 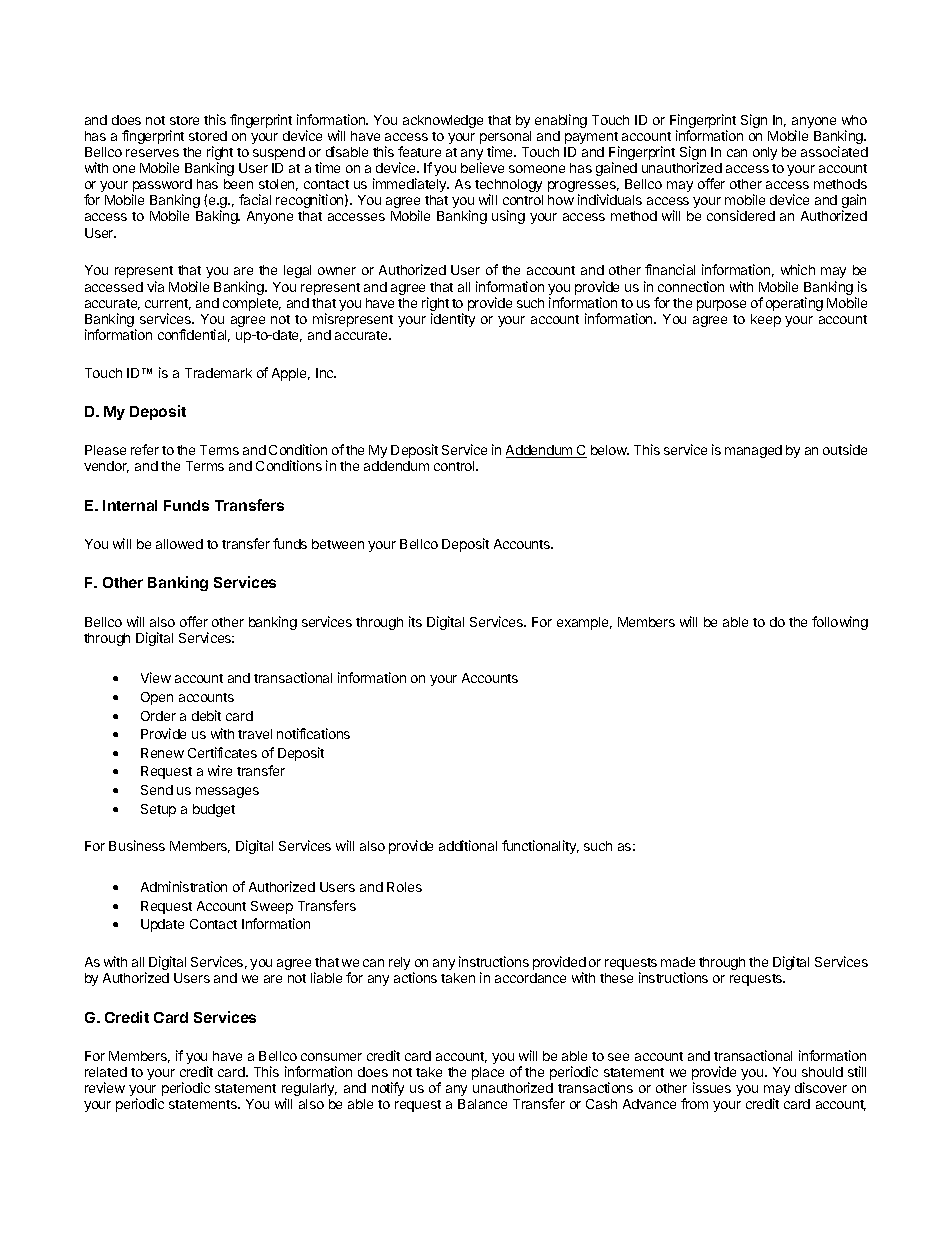 What do you see at coordinates (488, 1073) in the screenshot?
I see `place` at bounding box center [488, 1073].
